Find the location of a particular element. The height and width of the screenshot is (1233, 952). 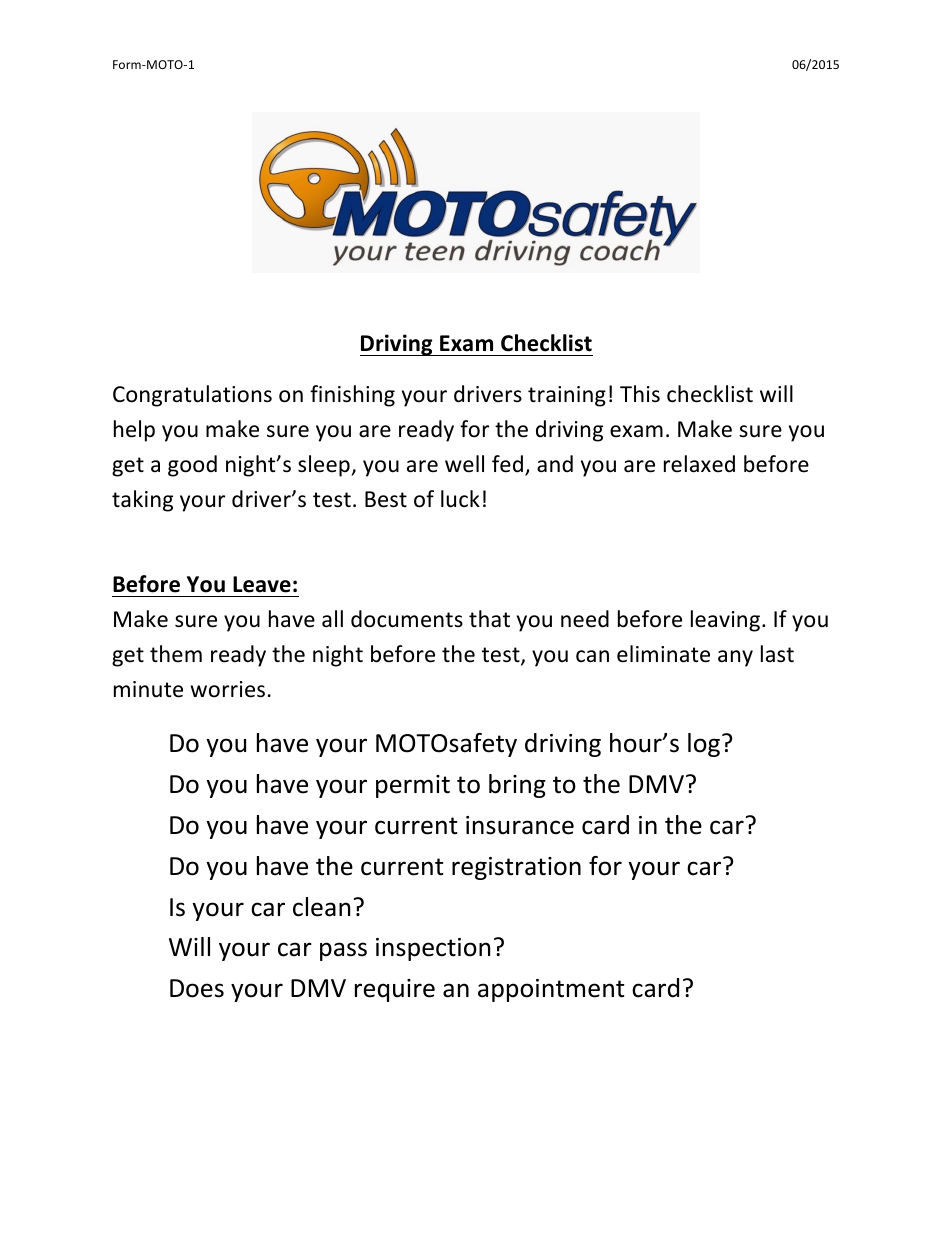

Does is located at coordinates (197, 988).
